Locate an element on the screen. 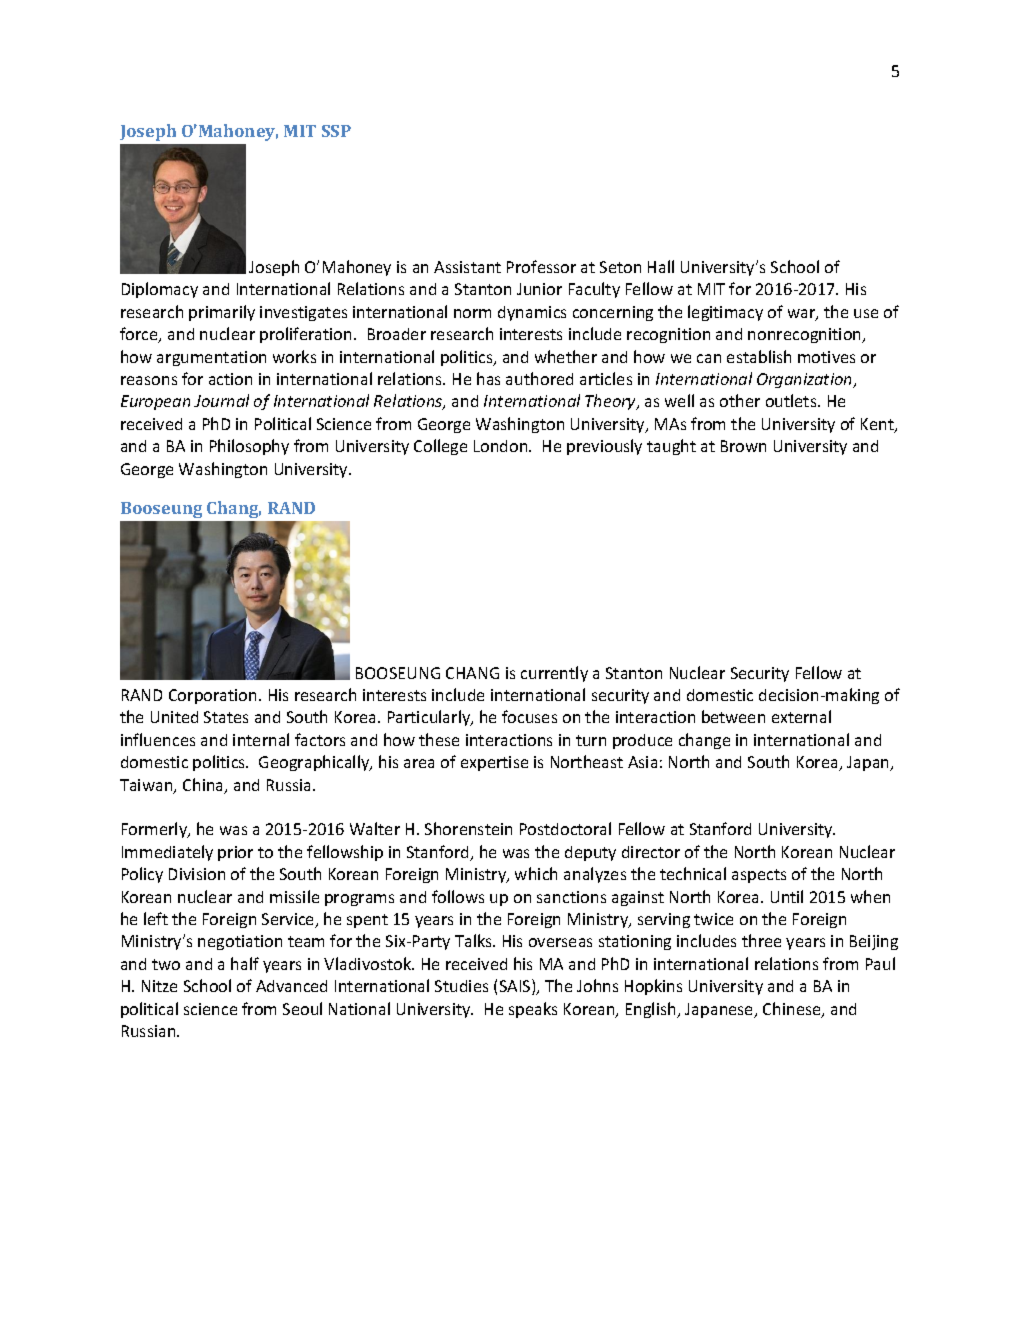 Image resolution: width=1021 pixels, height=1321 pixels. Organization is located at coordinates (806, 380).
